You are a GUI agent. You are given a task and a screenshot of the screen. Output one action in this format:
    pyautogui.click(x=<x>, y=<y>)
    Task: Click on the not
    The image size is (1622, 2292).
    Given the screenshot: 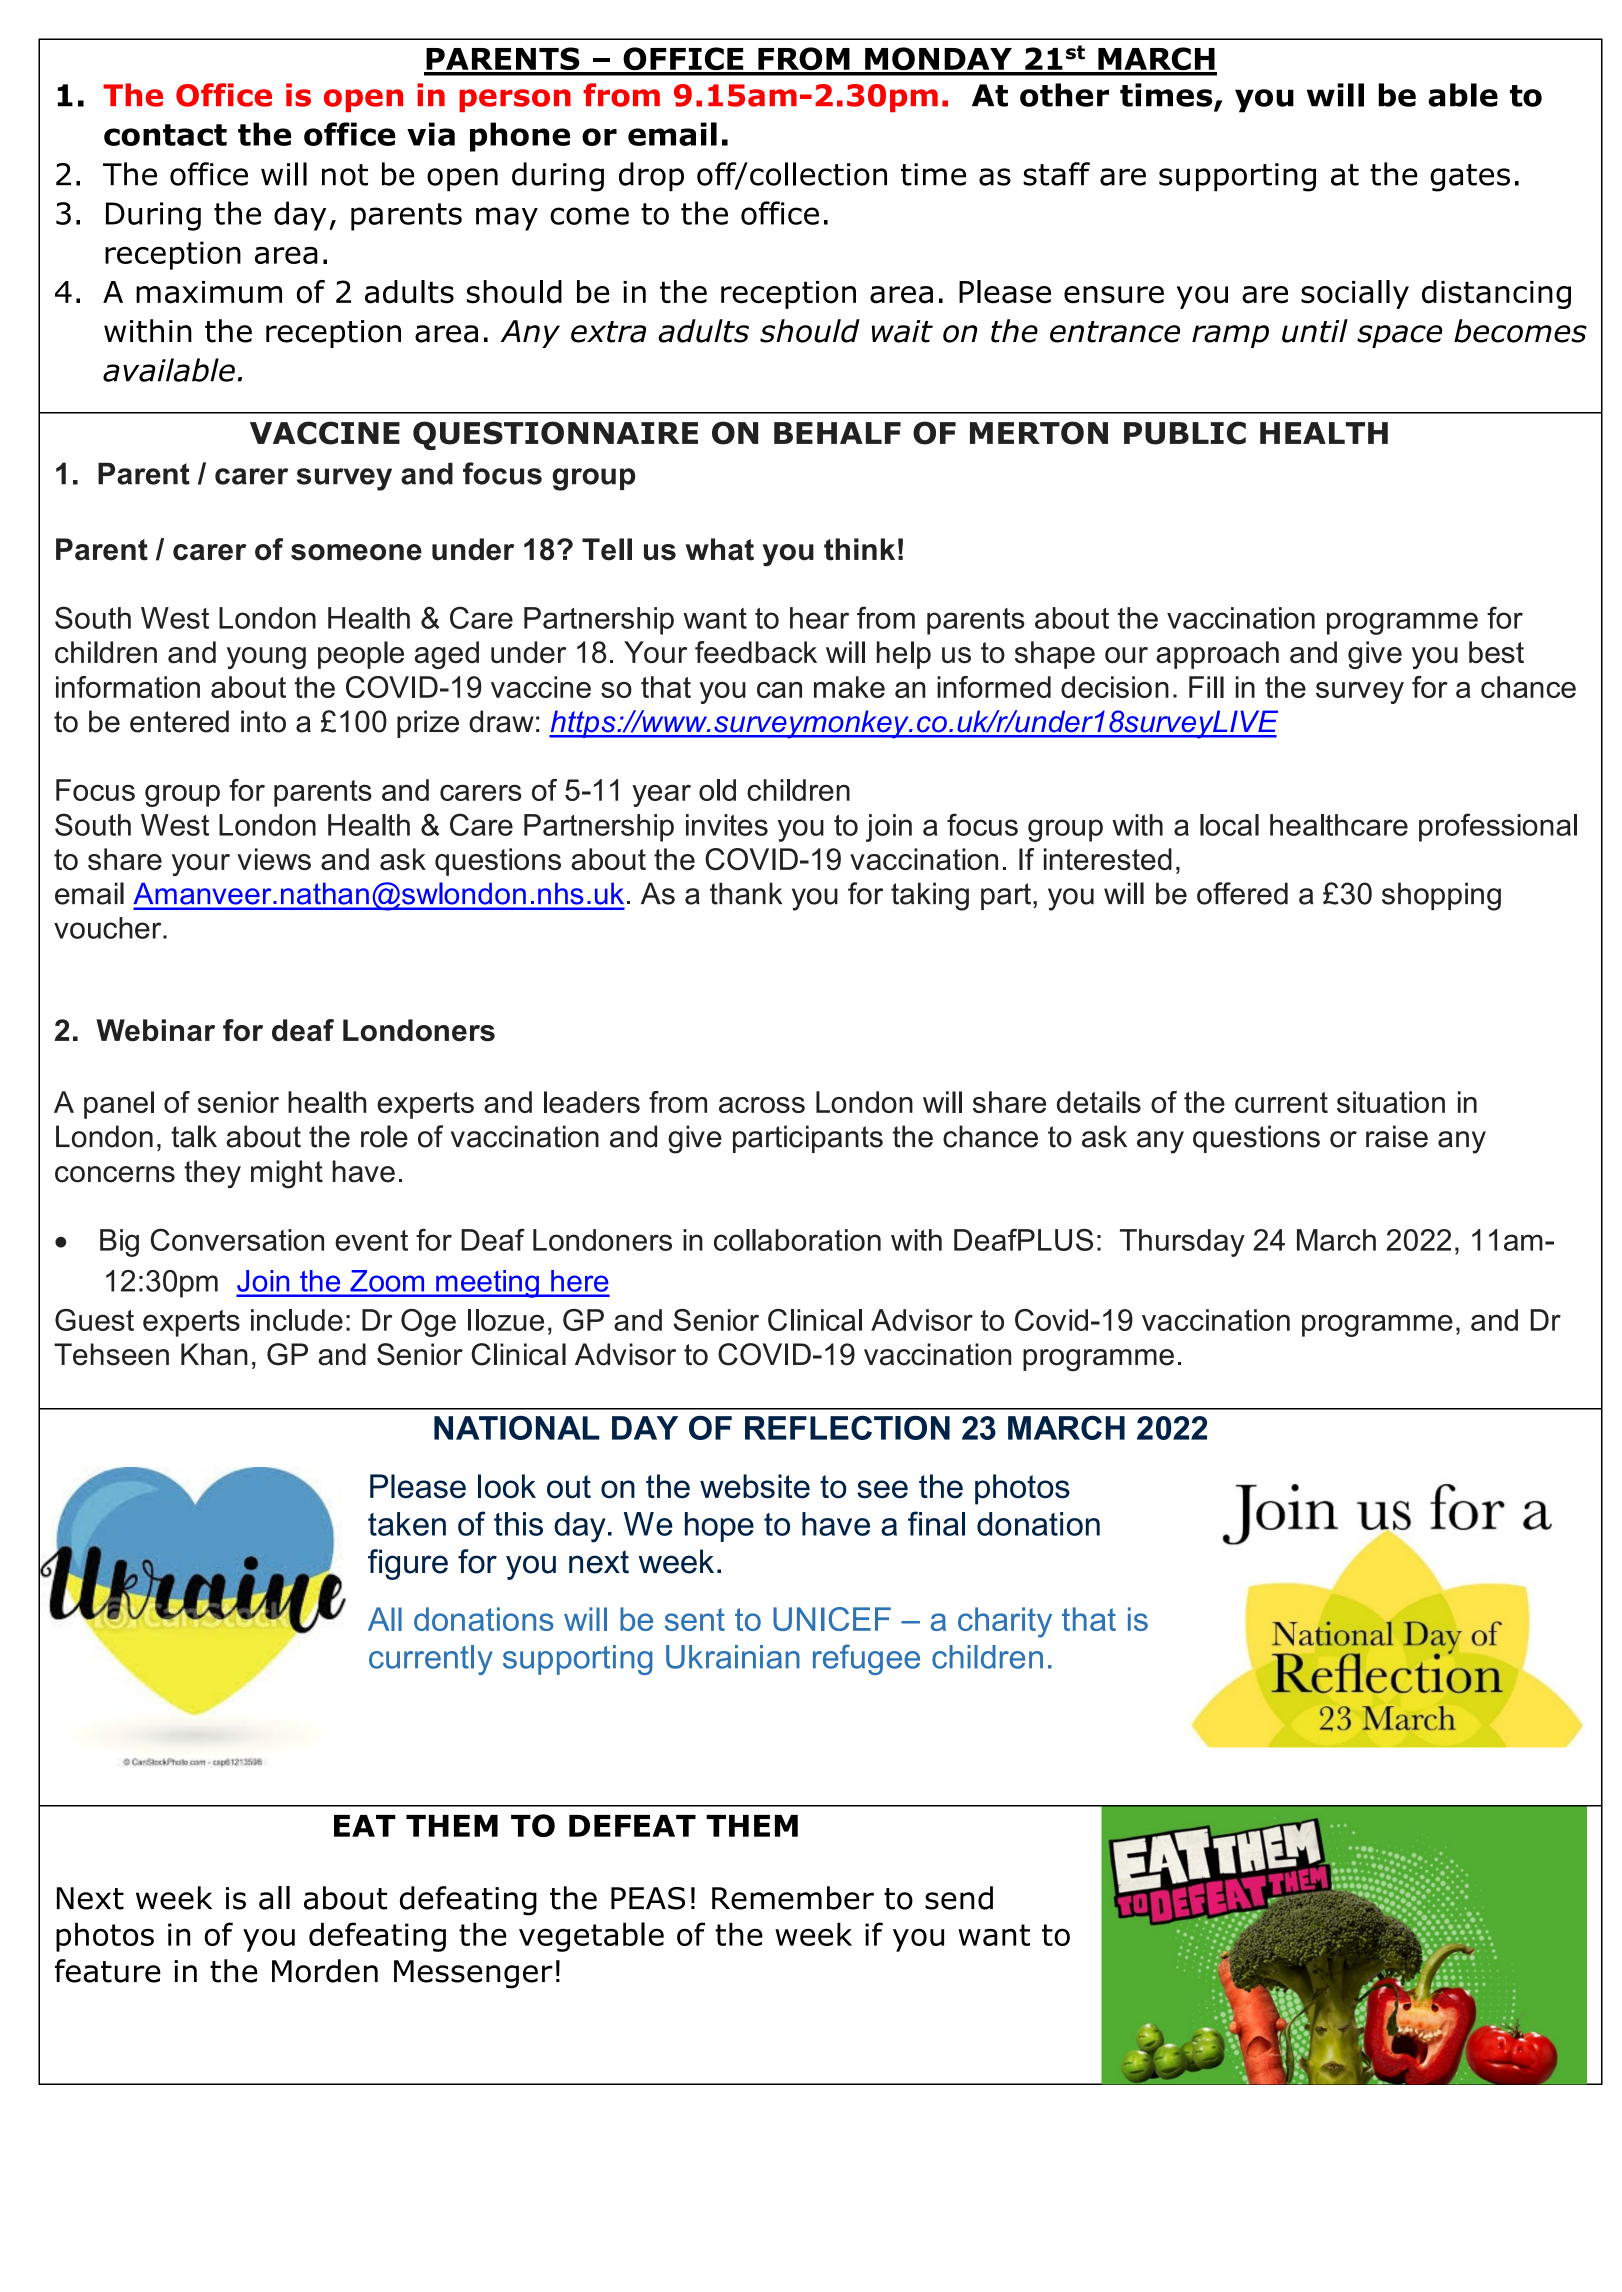 What is the action you would take?
    pyautogui.click(x=345, y=175)
